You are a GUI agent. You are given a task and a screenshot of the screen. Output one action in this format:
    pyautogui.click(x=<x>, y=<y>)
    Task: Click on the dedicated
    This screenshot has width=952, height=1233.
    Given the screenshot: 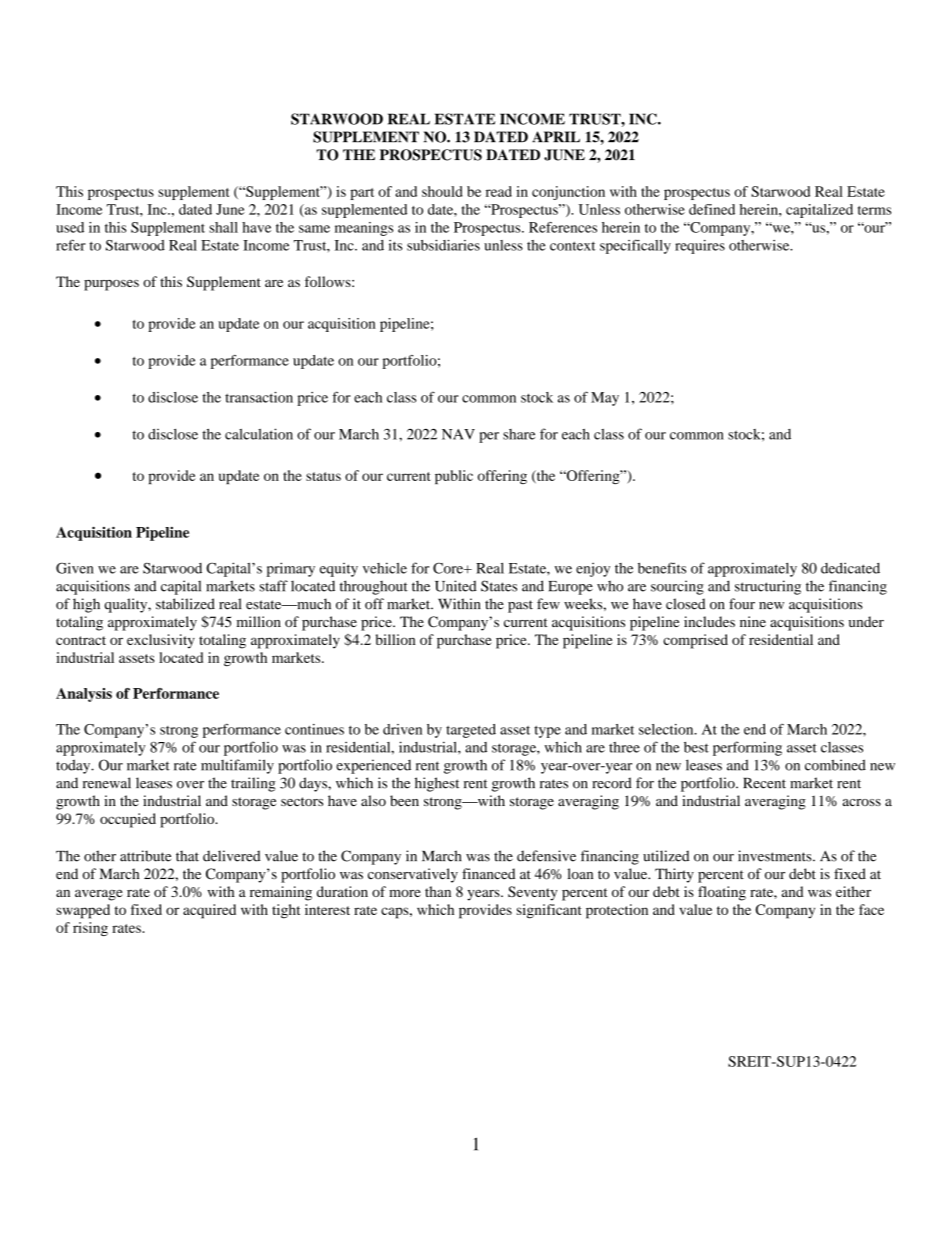 What is the action you would take?
    pyautogui.click(x=850, y=568)
